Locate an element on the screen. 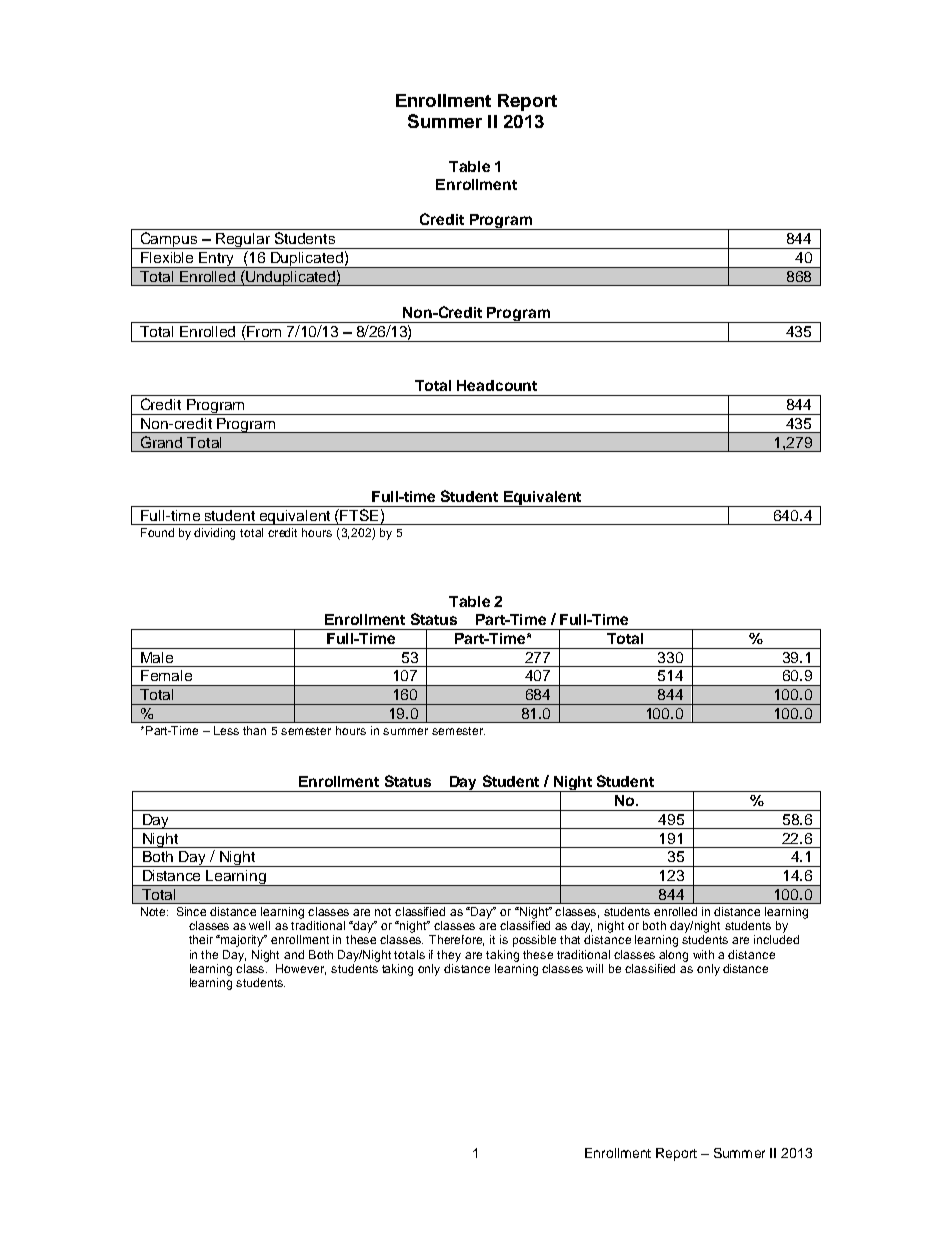 The height and width of the screenshot is (1233, 952). Less is located at coordinates (226, 730).
